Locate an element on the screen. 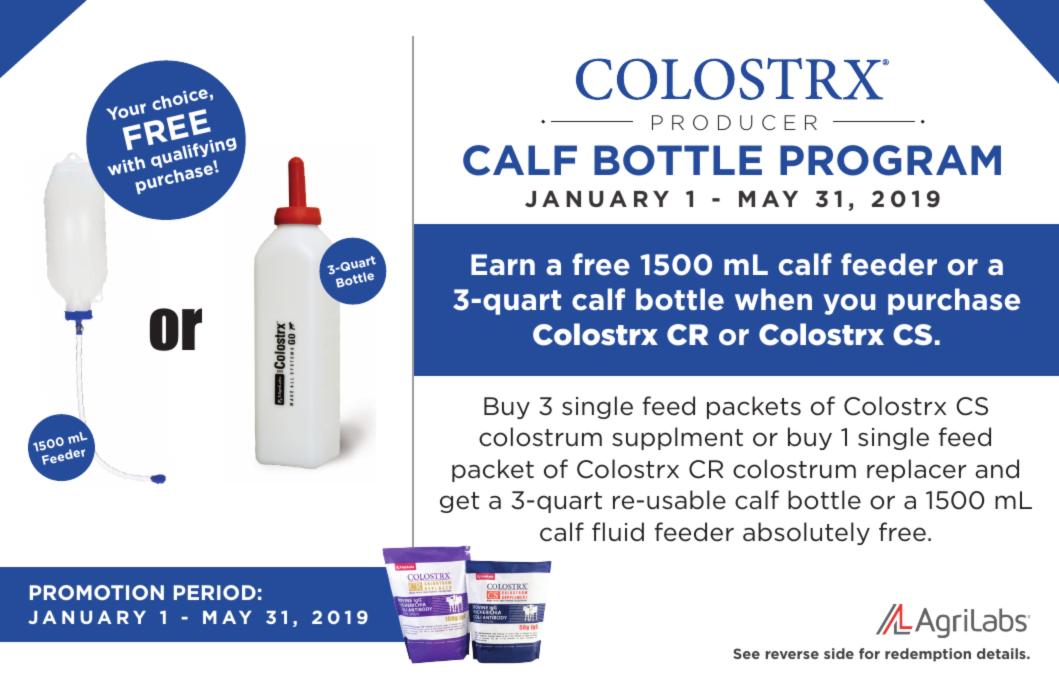 The width and height of the screenshot is (1059, 681). for is located at coordinates (869, 653).
